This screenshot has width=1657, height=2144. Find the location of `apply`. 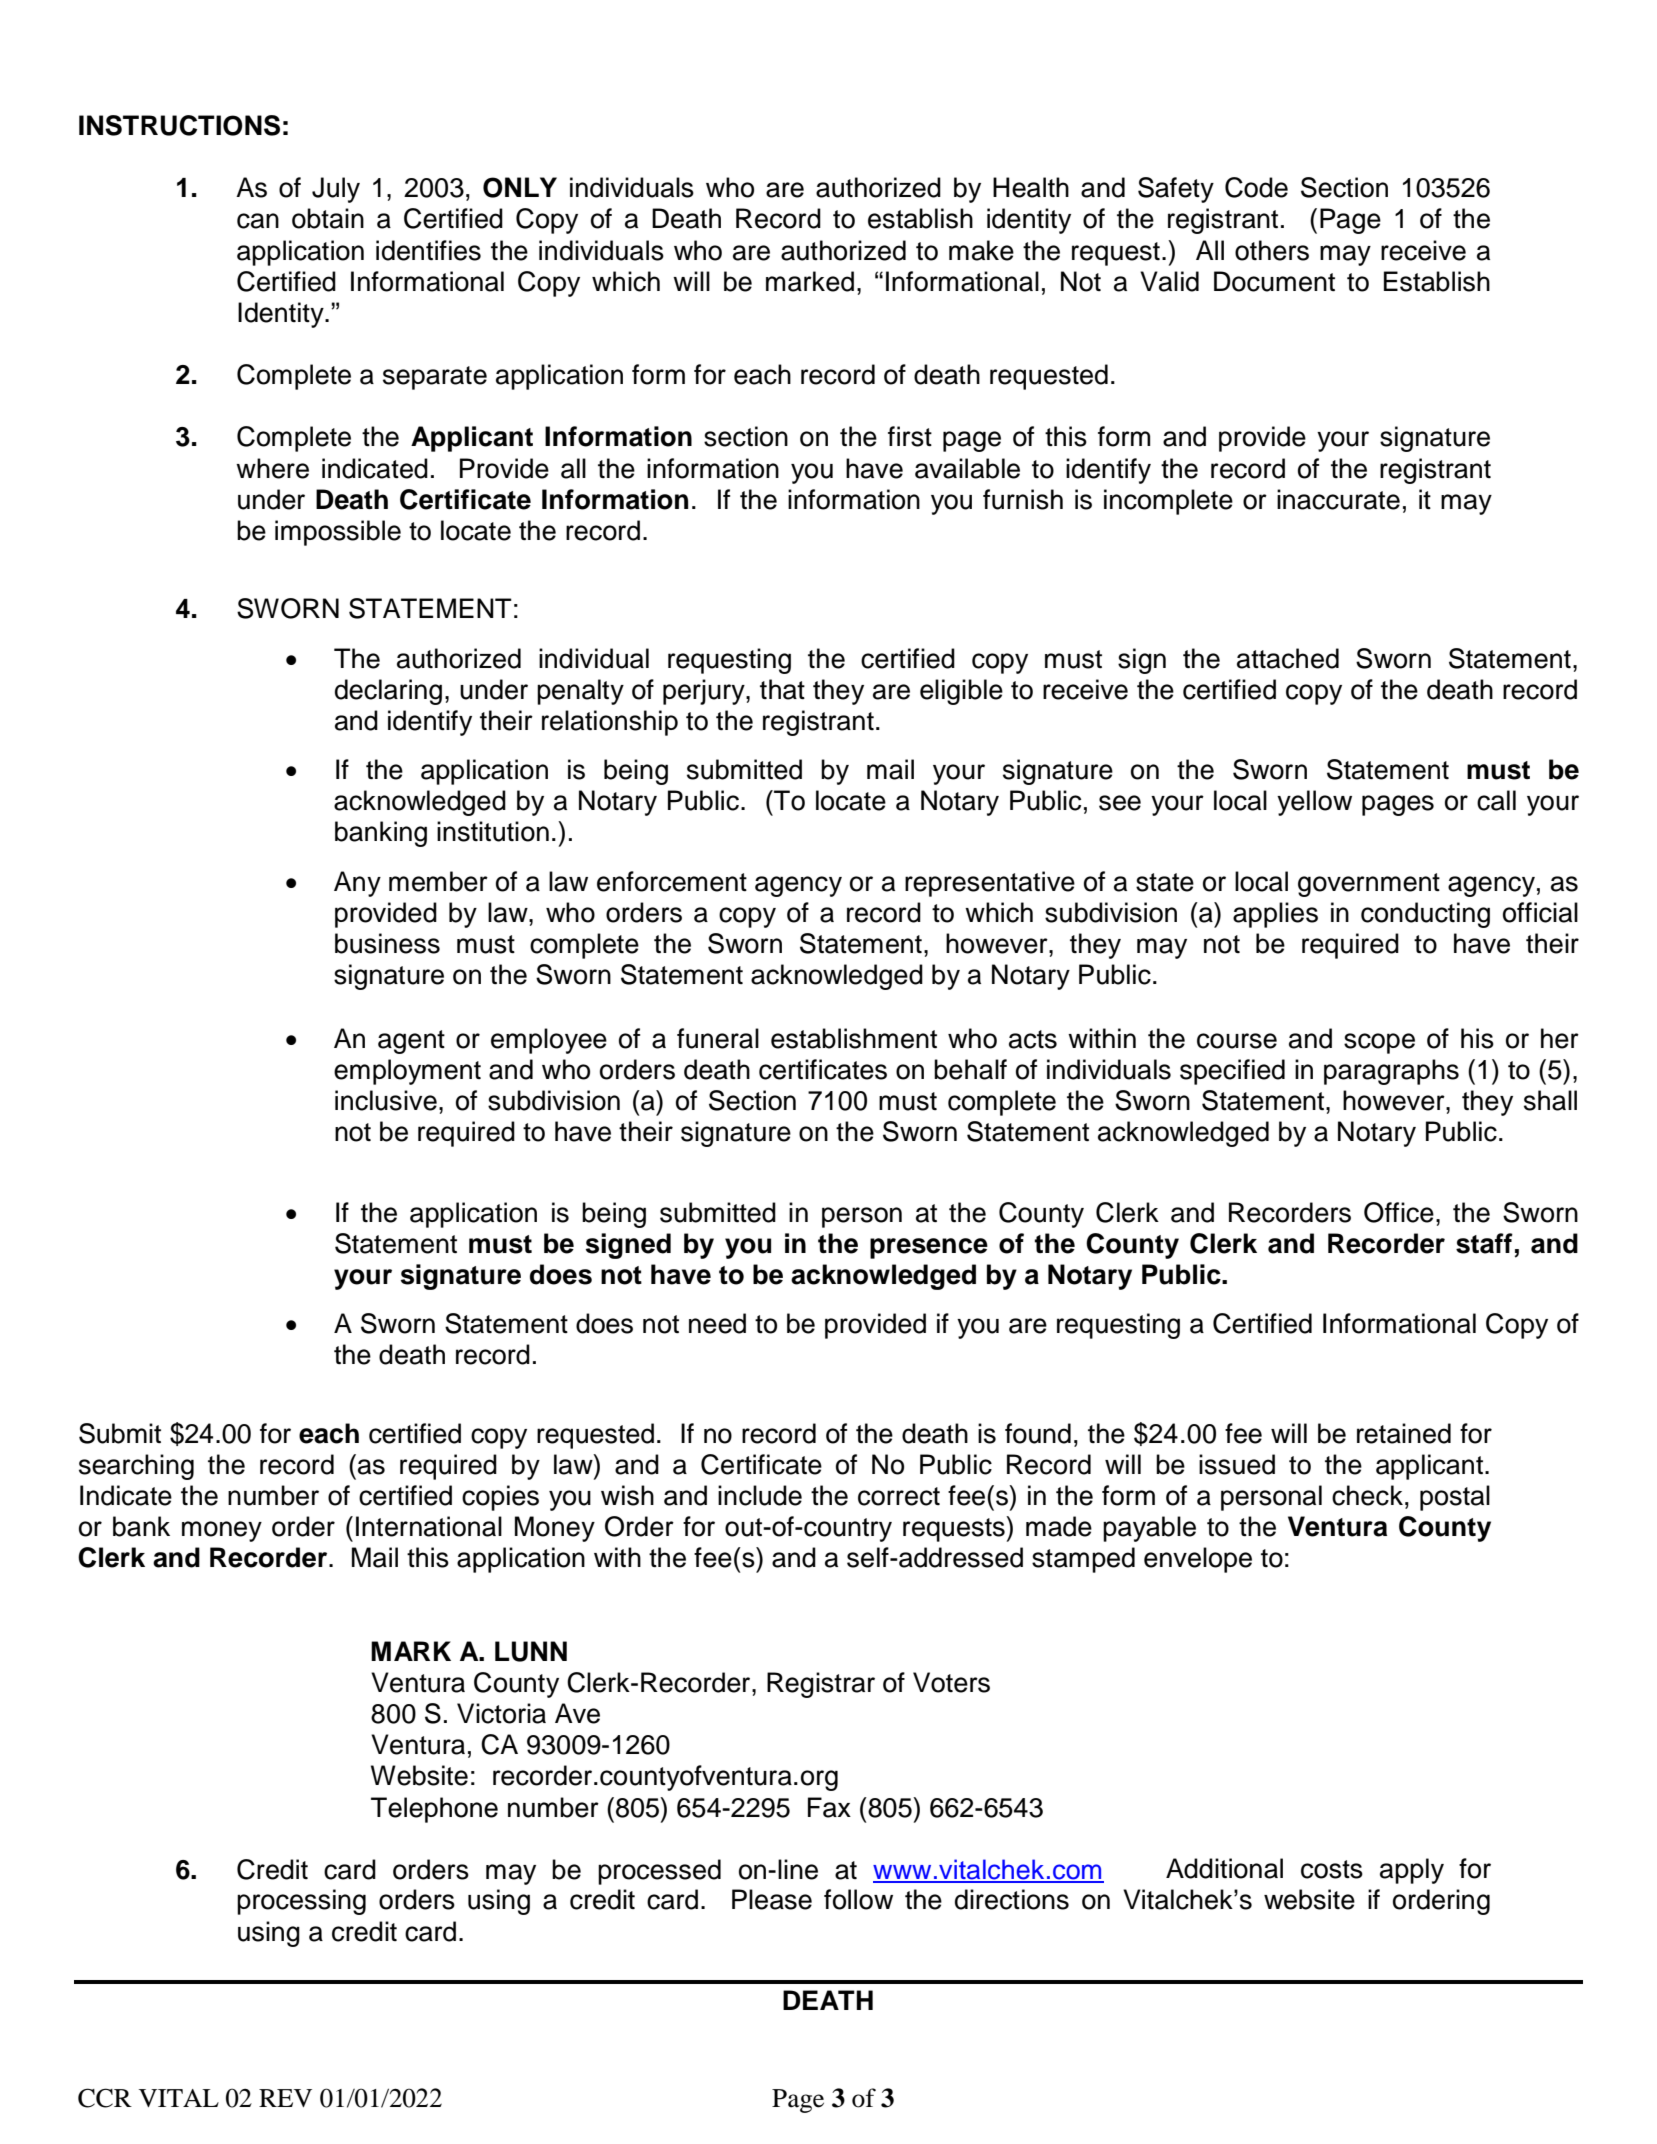

apply is located at coordinates (1412, 1871).
